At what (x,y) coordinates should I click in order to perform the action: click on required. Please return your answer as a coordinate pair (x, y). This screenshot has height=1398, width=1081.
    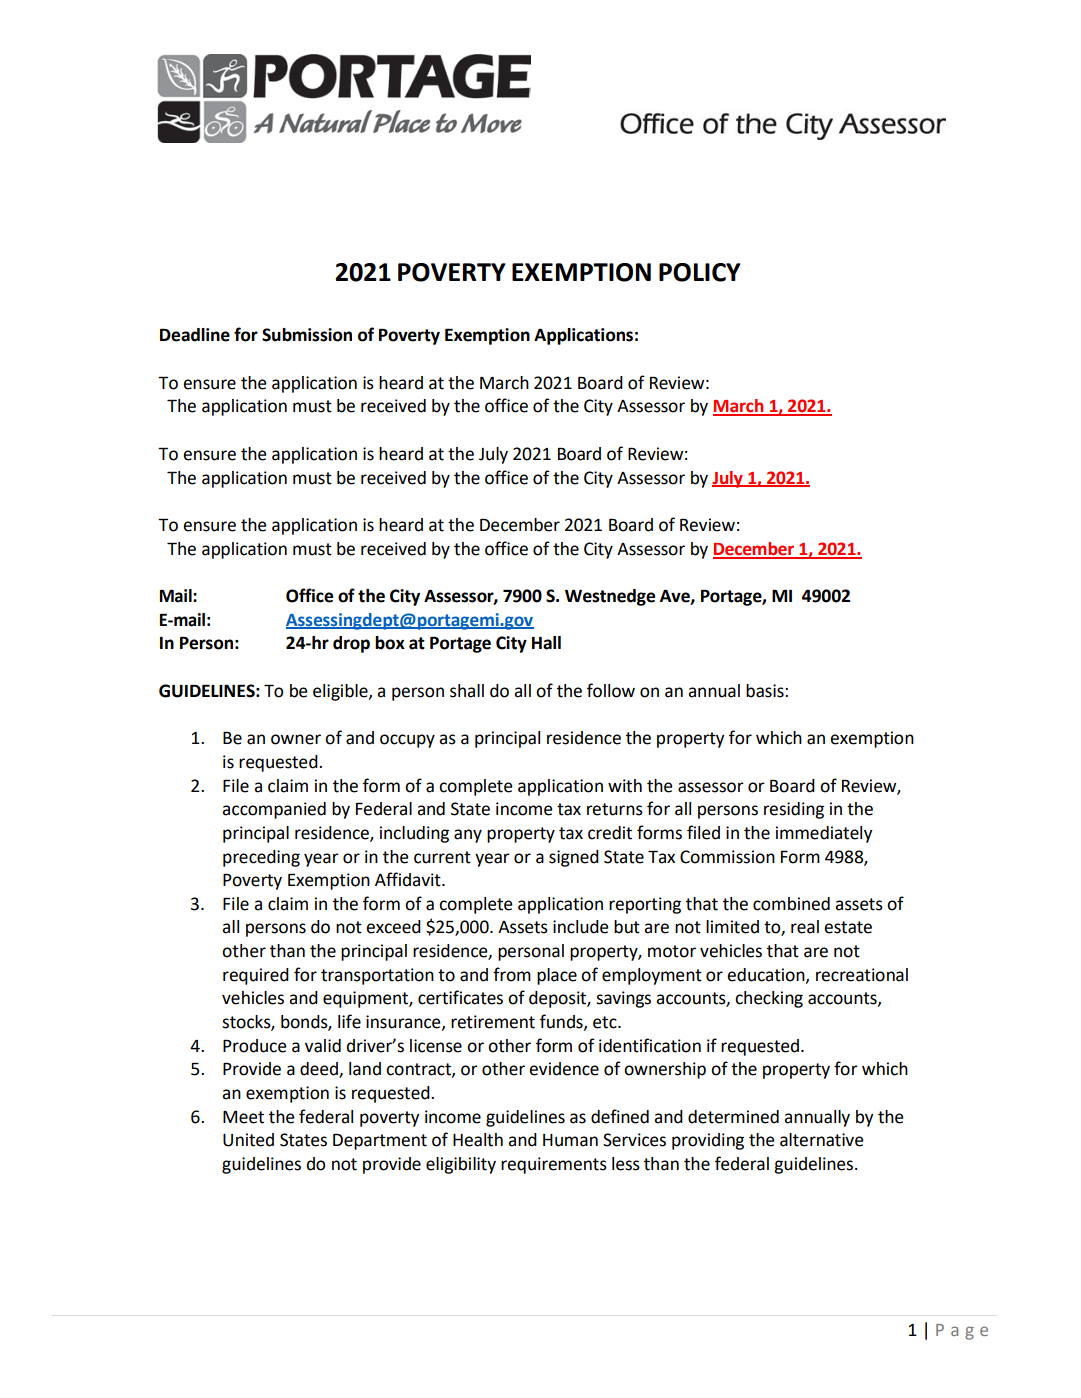
    Looking at the image, I should click on (256, 976).
